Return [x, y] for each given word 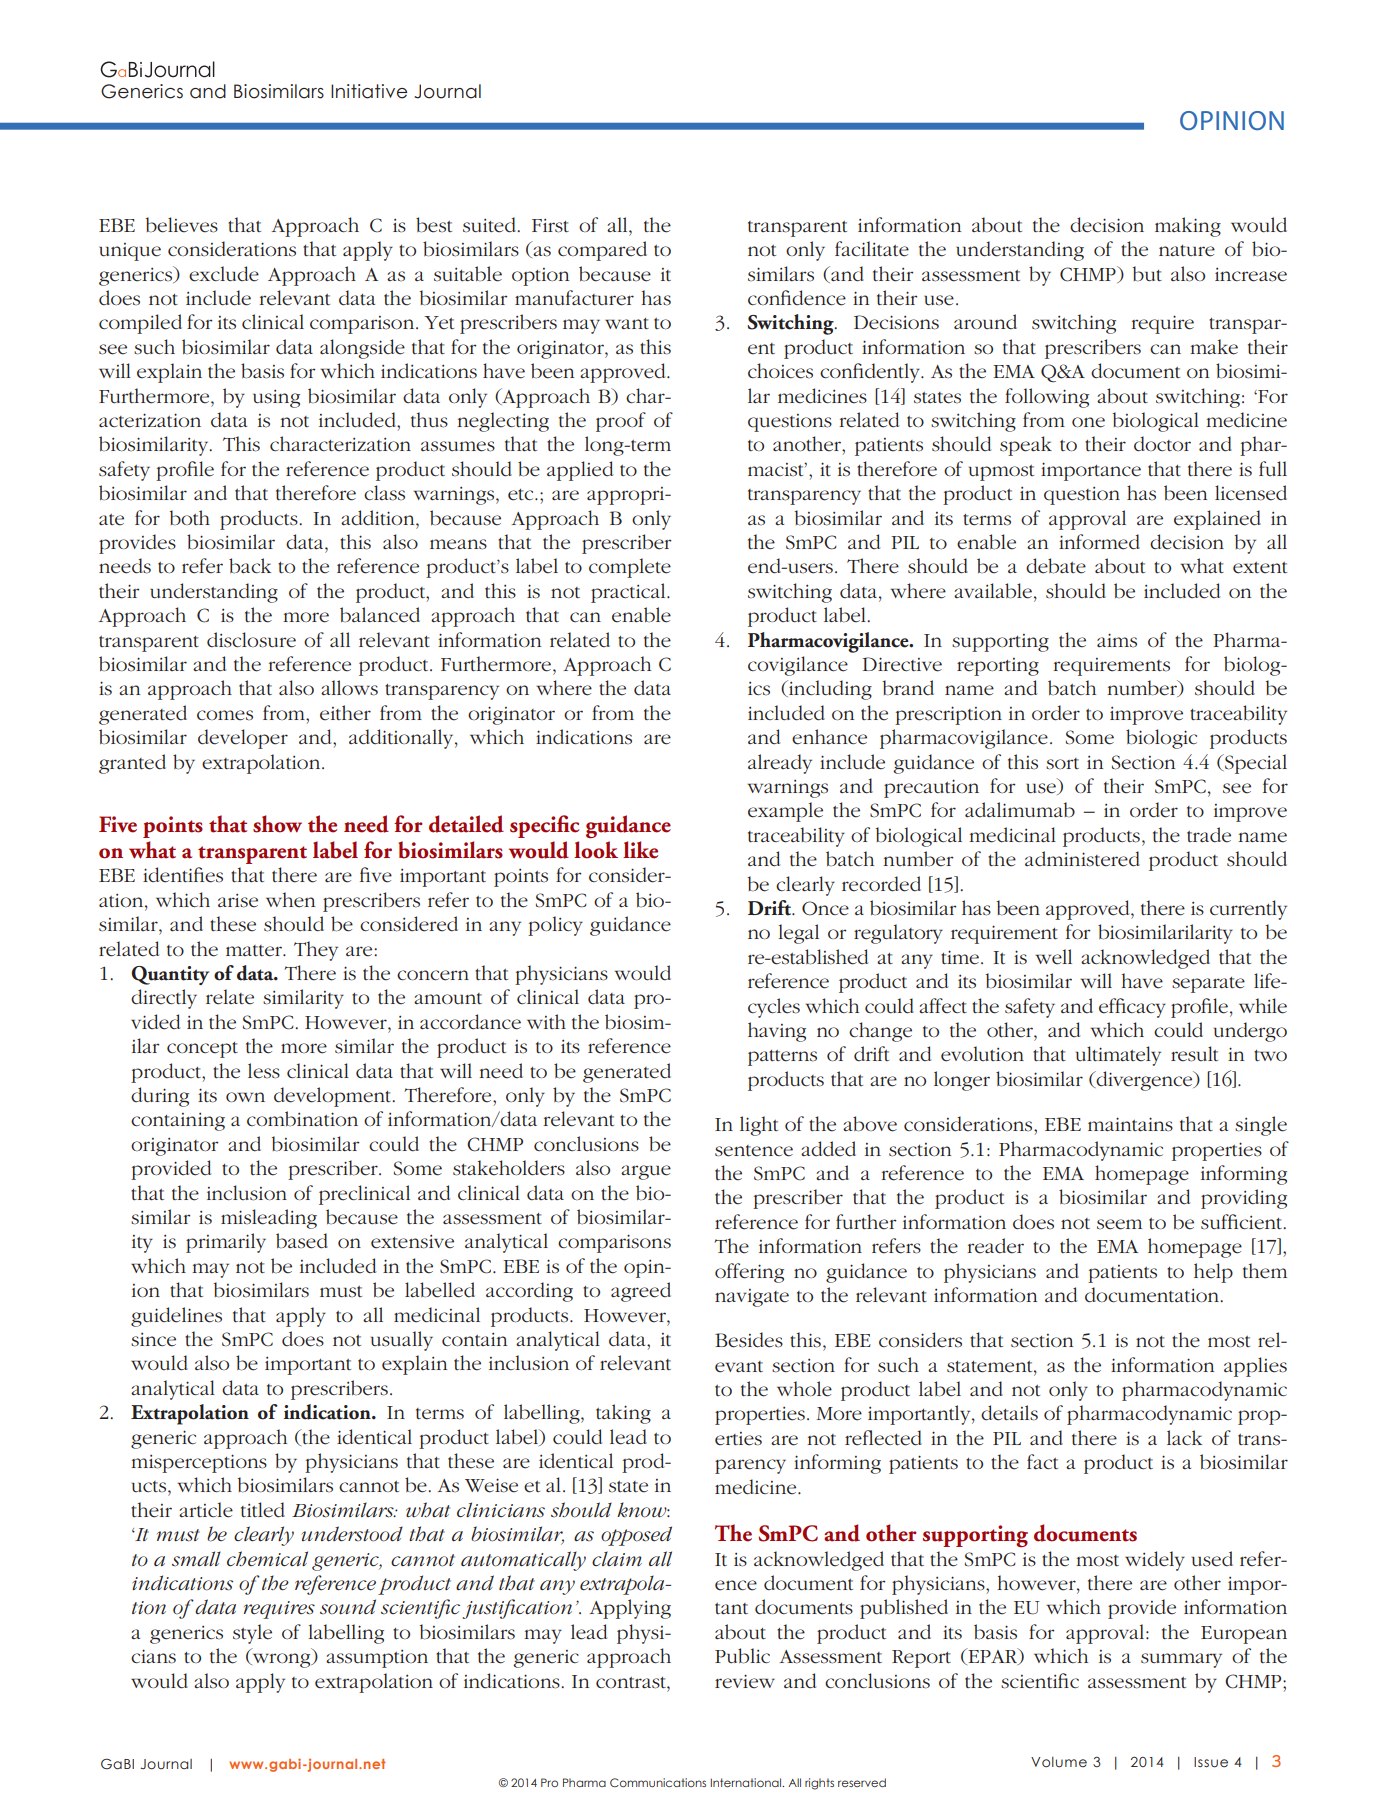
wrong [281, 1660]
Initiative [369, 91]
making [1188, 227]
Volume [1059, 1762]
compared [602, 251]
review [745, 1681]
